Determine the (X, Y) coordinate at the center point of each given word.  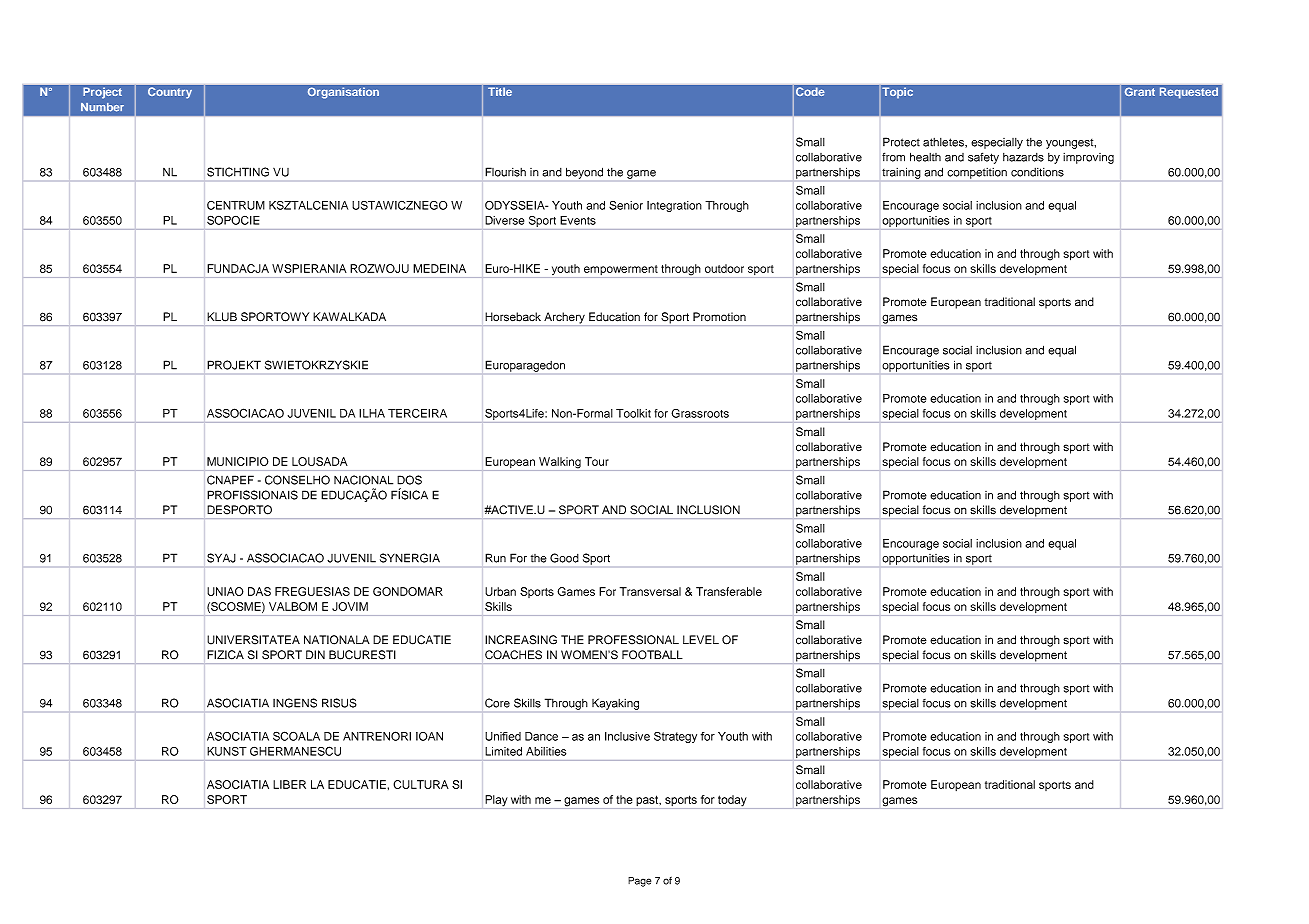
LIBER (289, 784)
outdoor (724, 268)
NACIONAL (363, 480)
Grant (1140, 92)
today (732, 802)
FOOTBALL (652, 655)
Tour (597, 461)
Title (500, 92)
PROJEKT (234, 365)
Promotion (719, 317)
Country (170, 93)
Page (639, 882)
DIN (315, 654)
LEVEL (701, 639)
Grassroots (700, 413)
